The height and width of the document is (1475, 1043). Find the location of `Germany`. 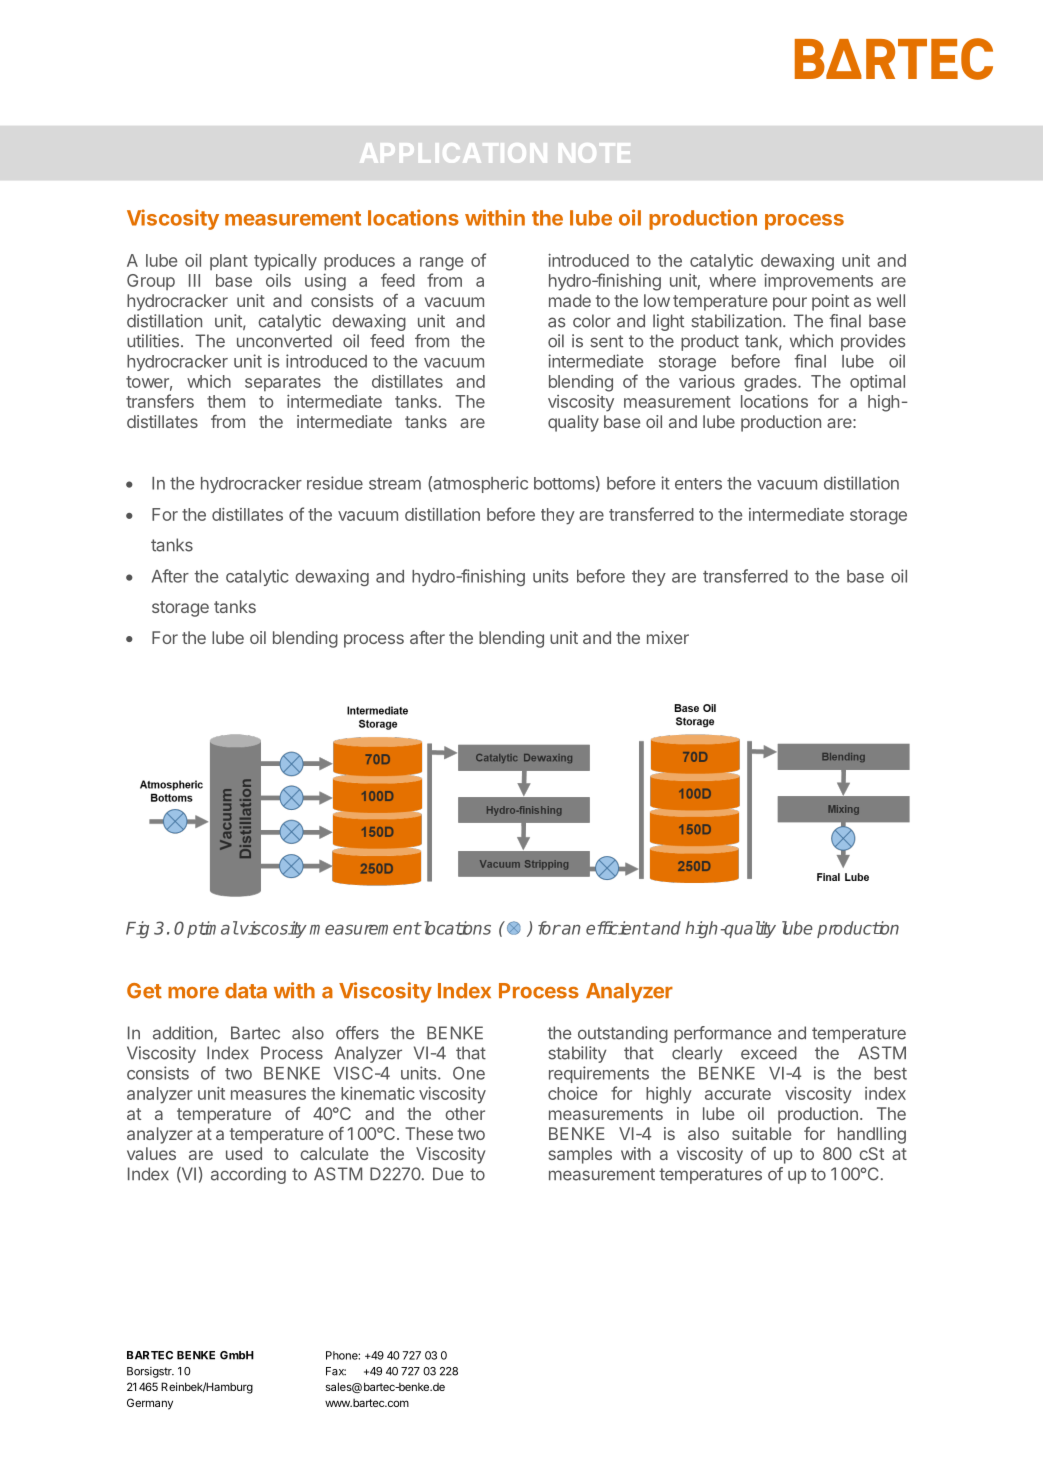

Germany is located at coordinates (150, 1404).
